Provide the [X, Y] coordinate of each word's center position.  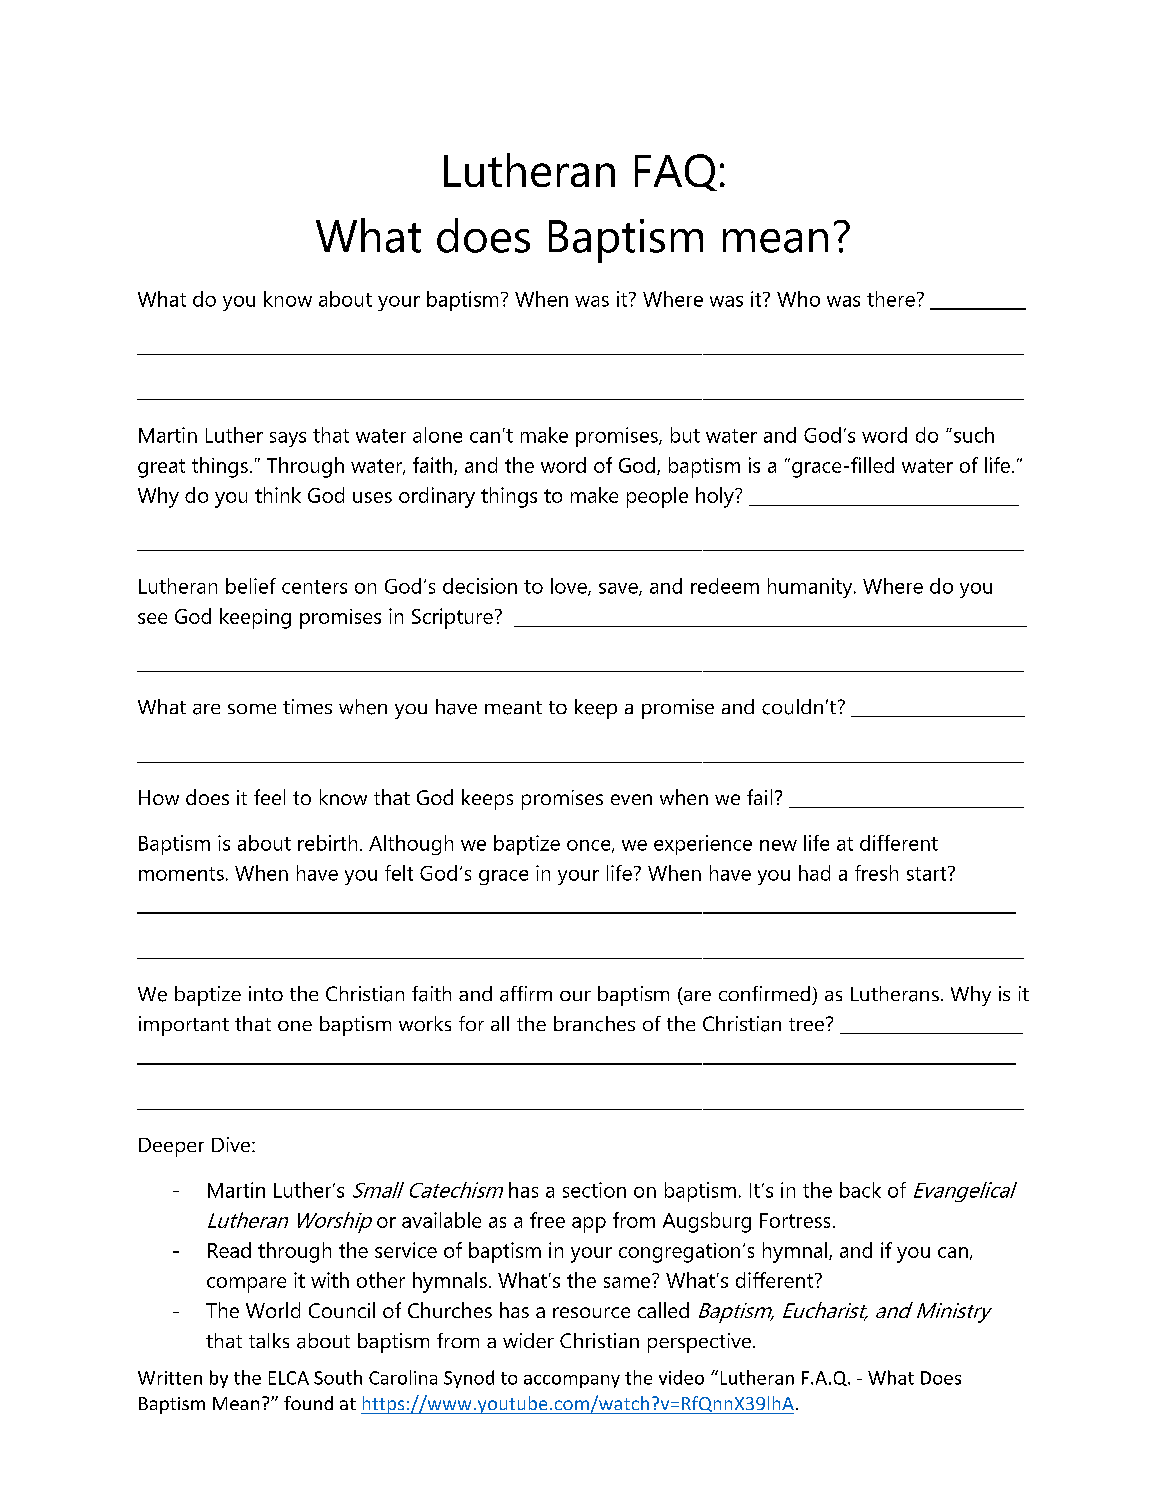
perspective [701, 1343]
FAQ [676, 172]
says [288, 439]
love [570, 587]
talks [269, 1340]
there [891, 299]
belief [251, 586]
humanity [811, 588]
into [266, 993]
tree [806, 1024]
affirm [526, 994]
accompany [572, 1381]
